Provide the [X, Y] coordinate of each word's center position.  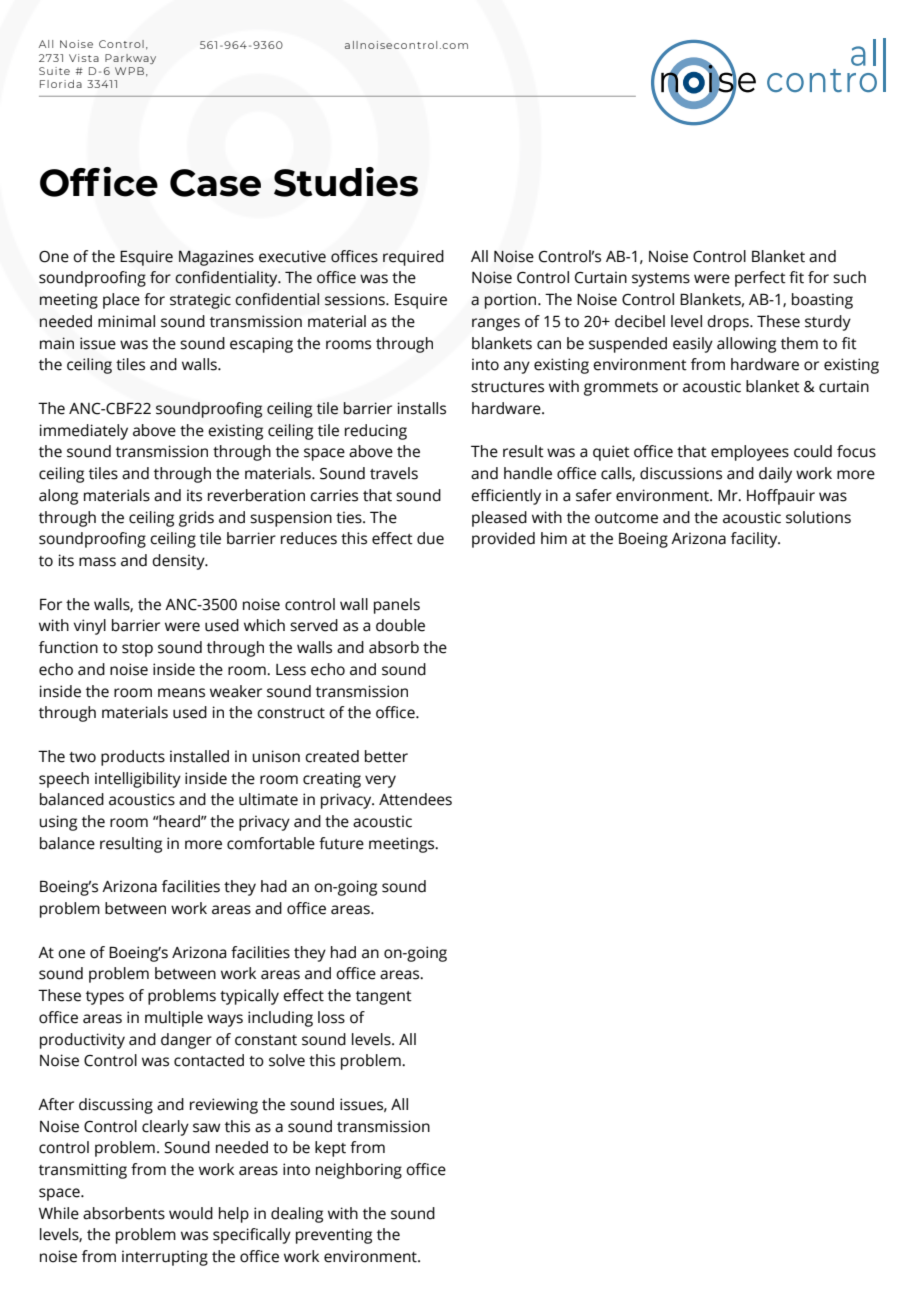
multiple [174, 1019]
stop [137, 650]
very [380, 781]
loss [331, 1017]
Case [215, 183]
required [413, 258]
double [400, 625]
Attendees [415, 799]
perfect [760, 279]
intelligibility [138, 780]
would [191, 1213]
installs [422, 408]
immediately [84, 432]
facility [755, 540]
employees [750, 453]
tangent [384, 998]
